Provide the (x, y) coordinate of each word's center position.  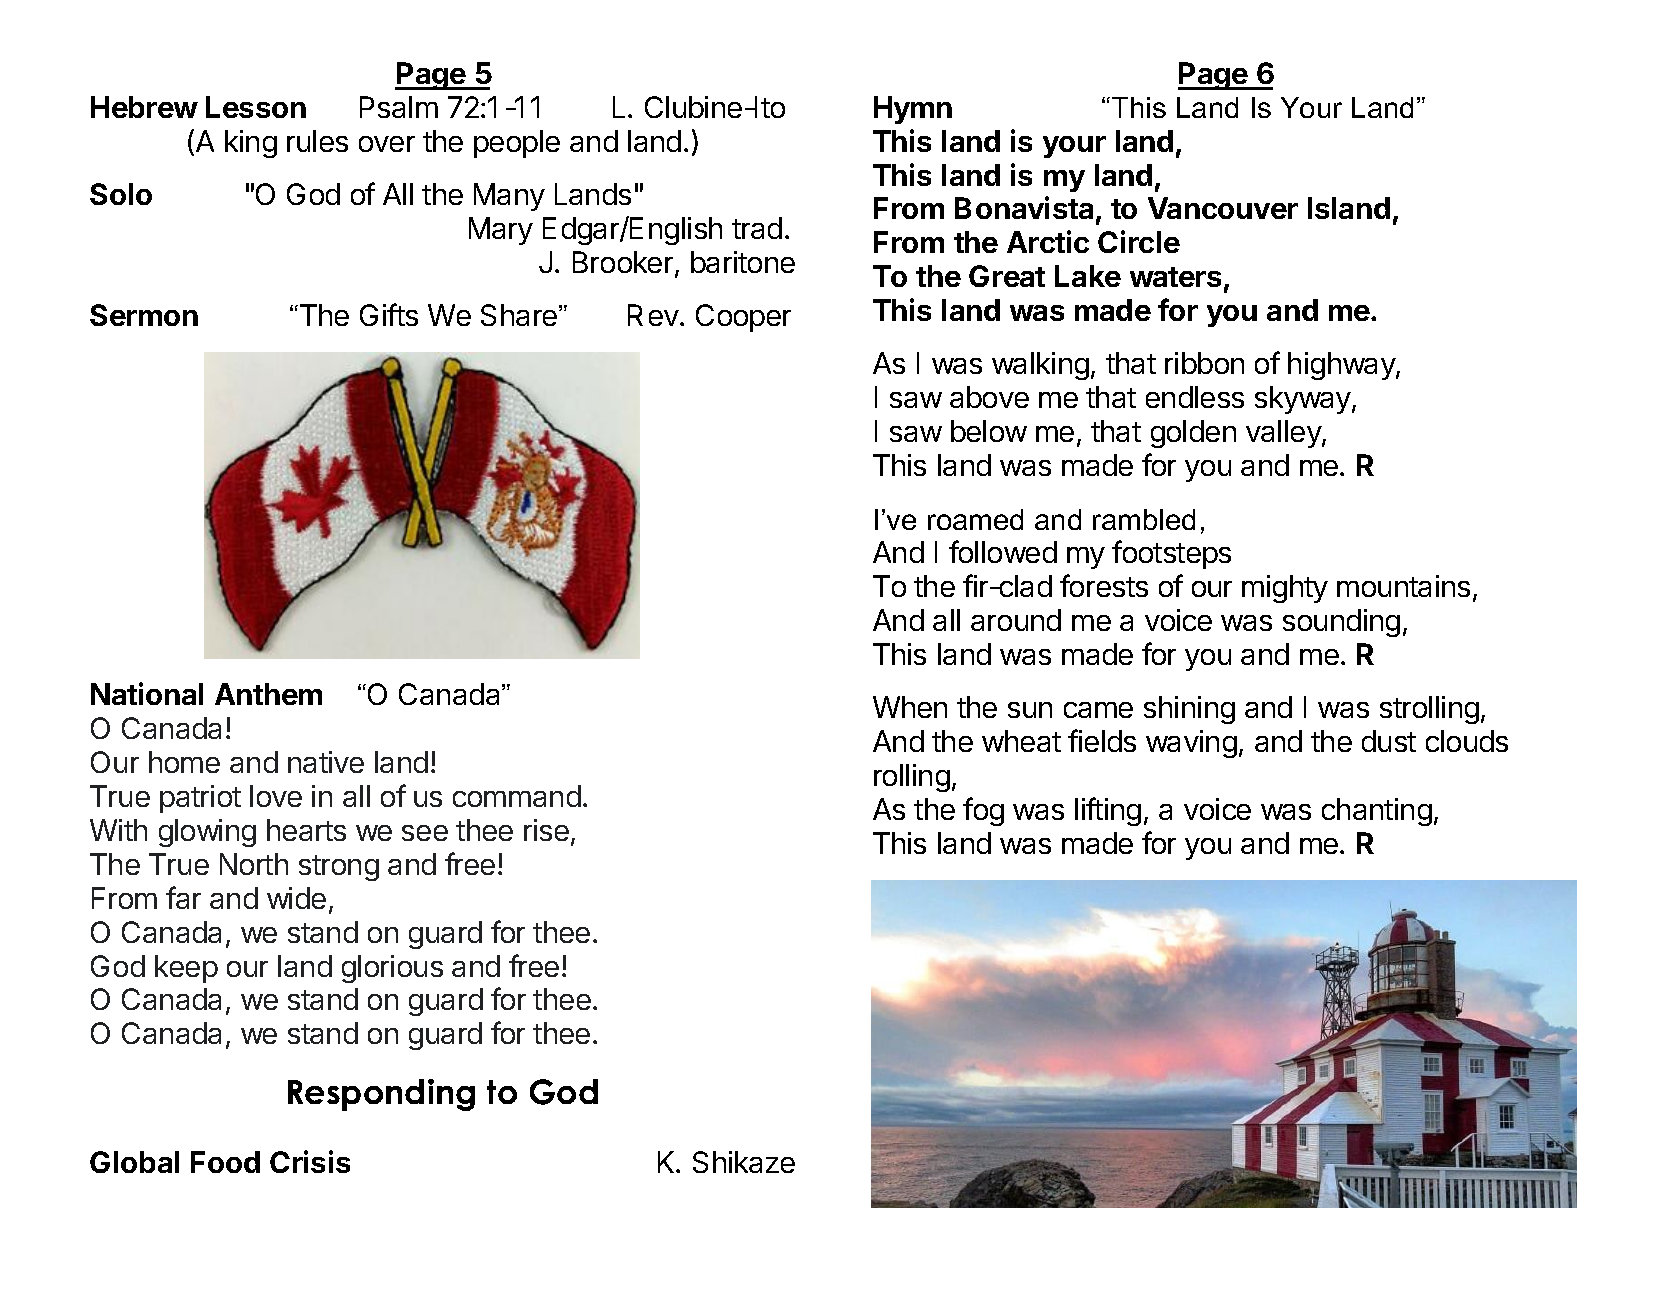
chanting (1377, 812)
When (910, 707)
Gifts (389, 314)
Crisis (310, 1161)
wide (296, 898)
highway (1342, 366)
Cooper (743, 318)
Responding (381, 1095)
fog (983, 811)
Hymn (913, 110)
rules (317, 141)
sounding (1341, 623)
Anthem (268, 694)
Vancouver (1223, 208)
